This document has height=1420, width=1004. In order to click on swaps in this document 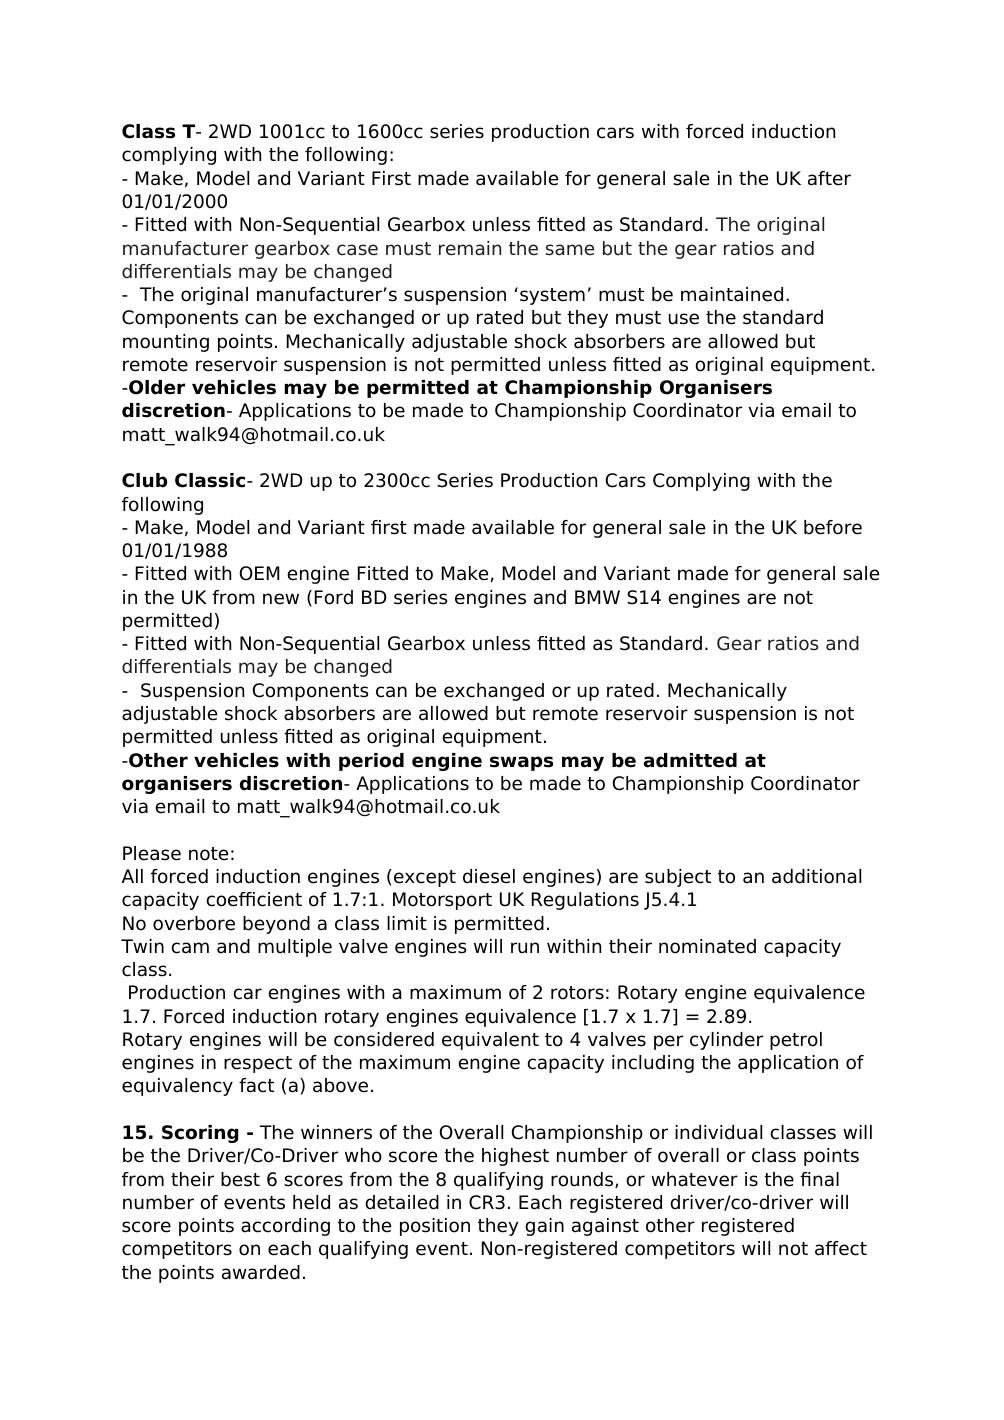, I will do `click(521, 763)`.
